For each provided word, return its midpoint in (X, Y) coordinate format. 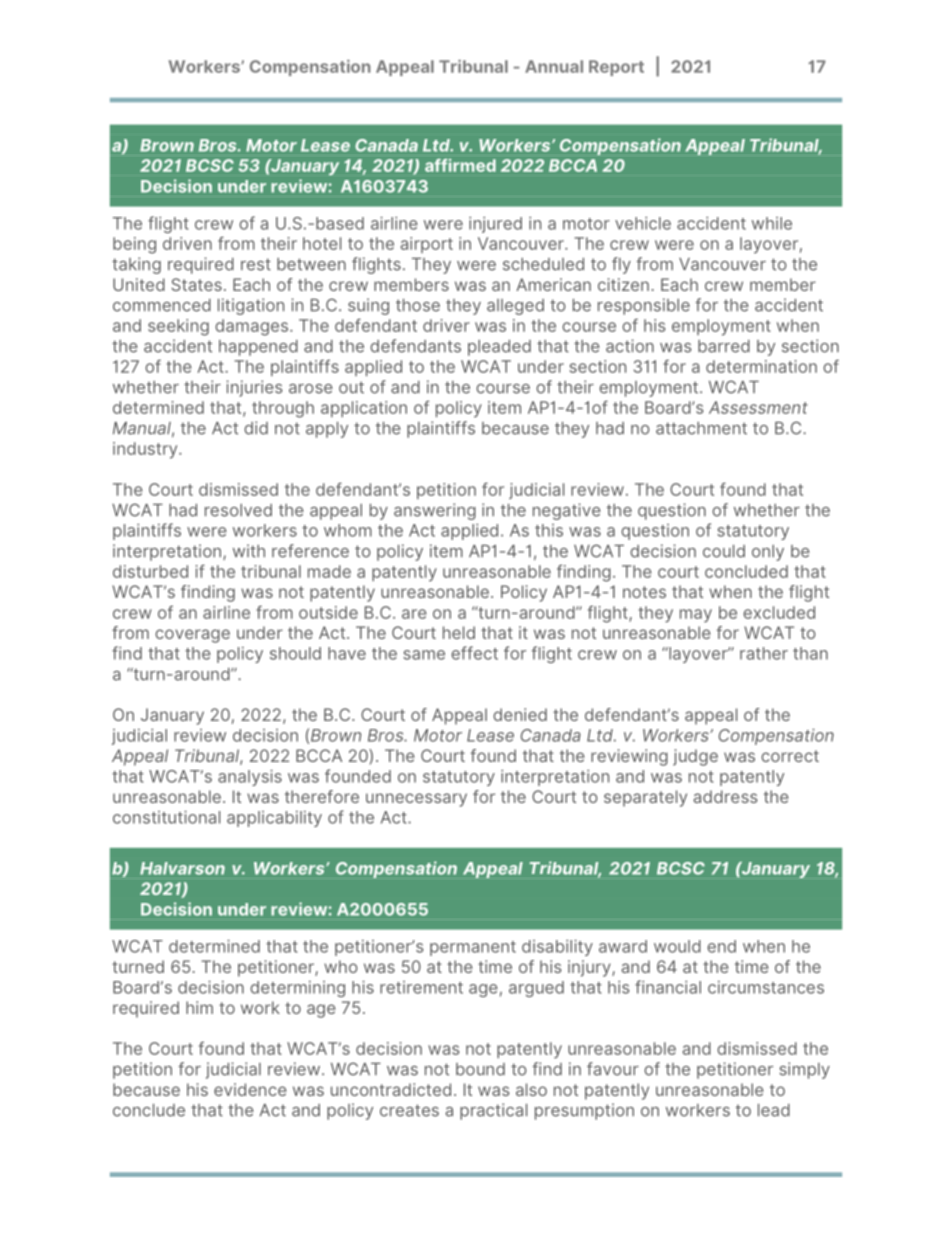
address (725, 796)
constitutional (166, 817)
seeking (178, 327)
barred (724, 346)
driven (187, 243)
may (696, 616)
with (249, 551)
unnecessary (416, 800)
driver (446, 325)
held (459, 632)
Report (616, 68)
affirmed (460, 165)
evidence (250, 1089)
